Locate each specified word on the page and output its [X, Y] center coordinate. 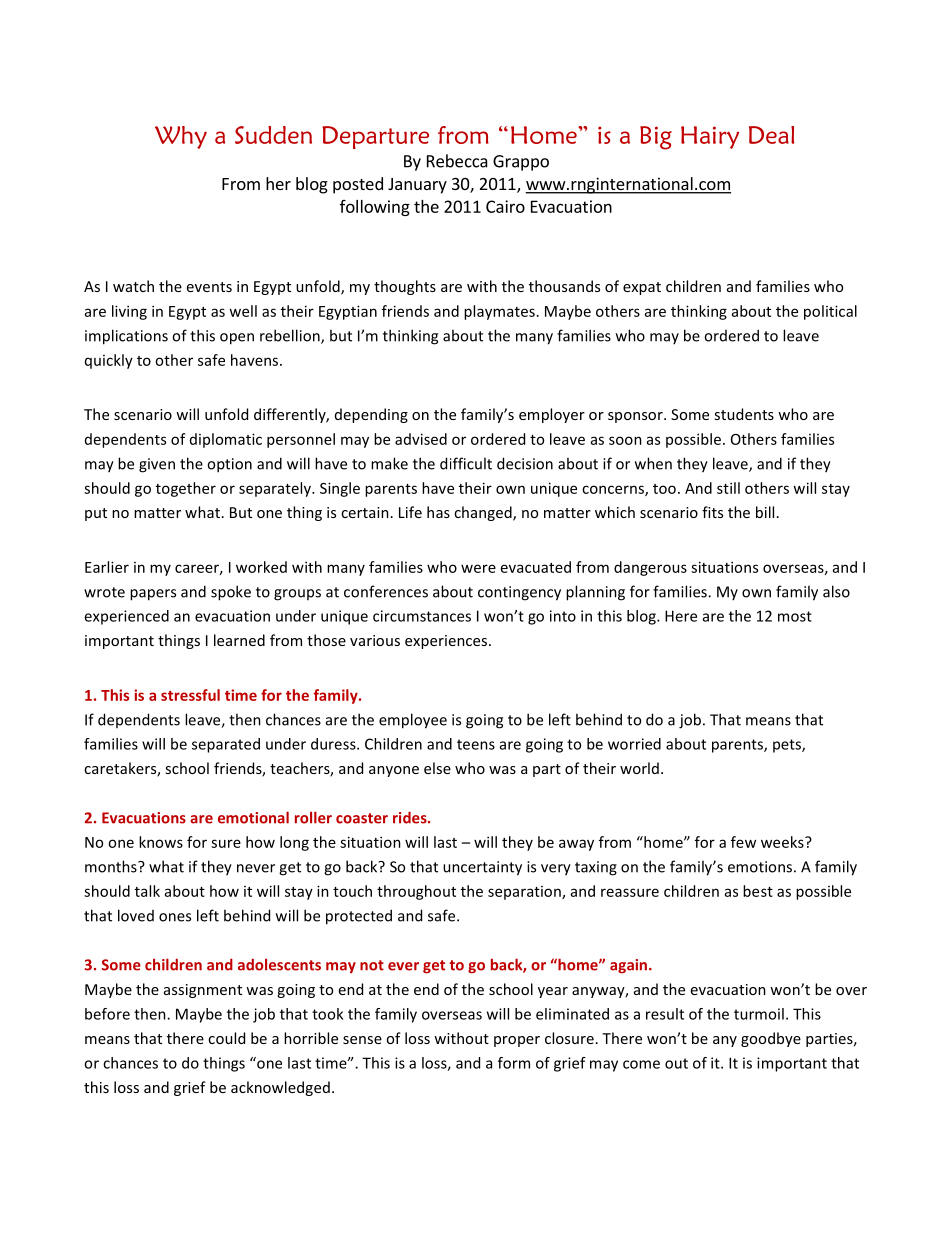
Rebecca [457, 161]
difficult [466, 463]
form [514, 1063]
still [728, 488]
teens [476, 744]
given [157, 465]
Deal [771, 135]
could [226, 1038]
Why [181, 137]
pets [788, 746]
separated [226, 745]
